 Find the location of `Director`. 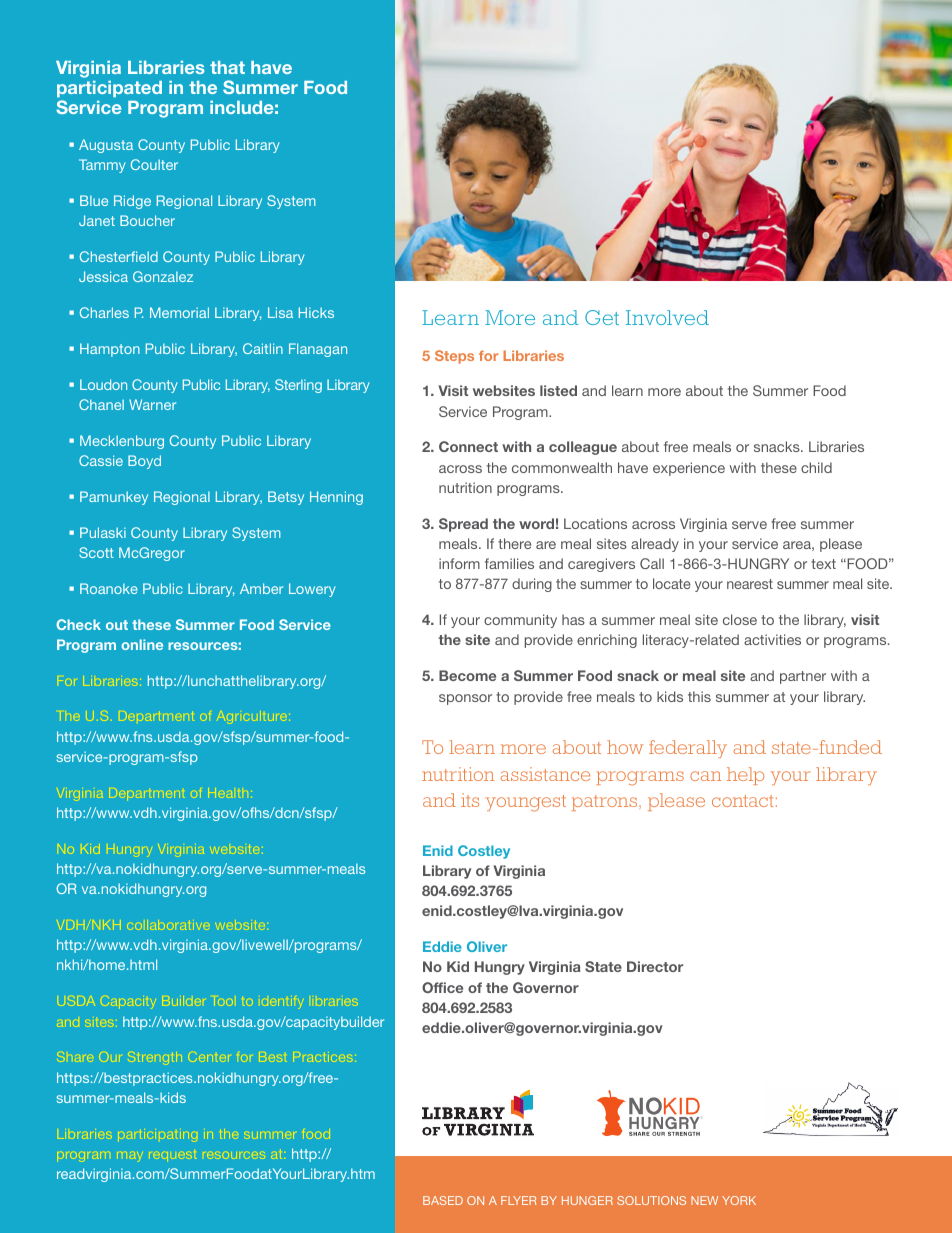

Director is located at coordinates (655, 966).
